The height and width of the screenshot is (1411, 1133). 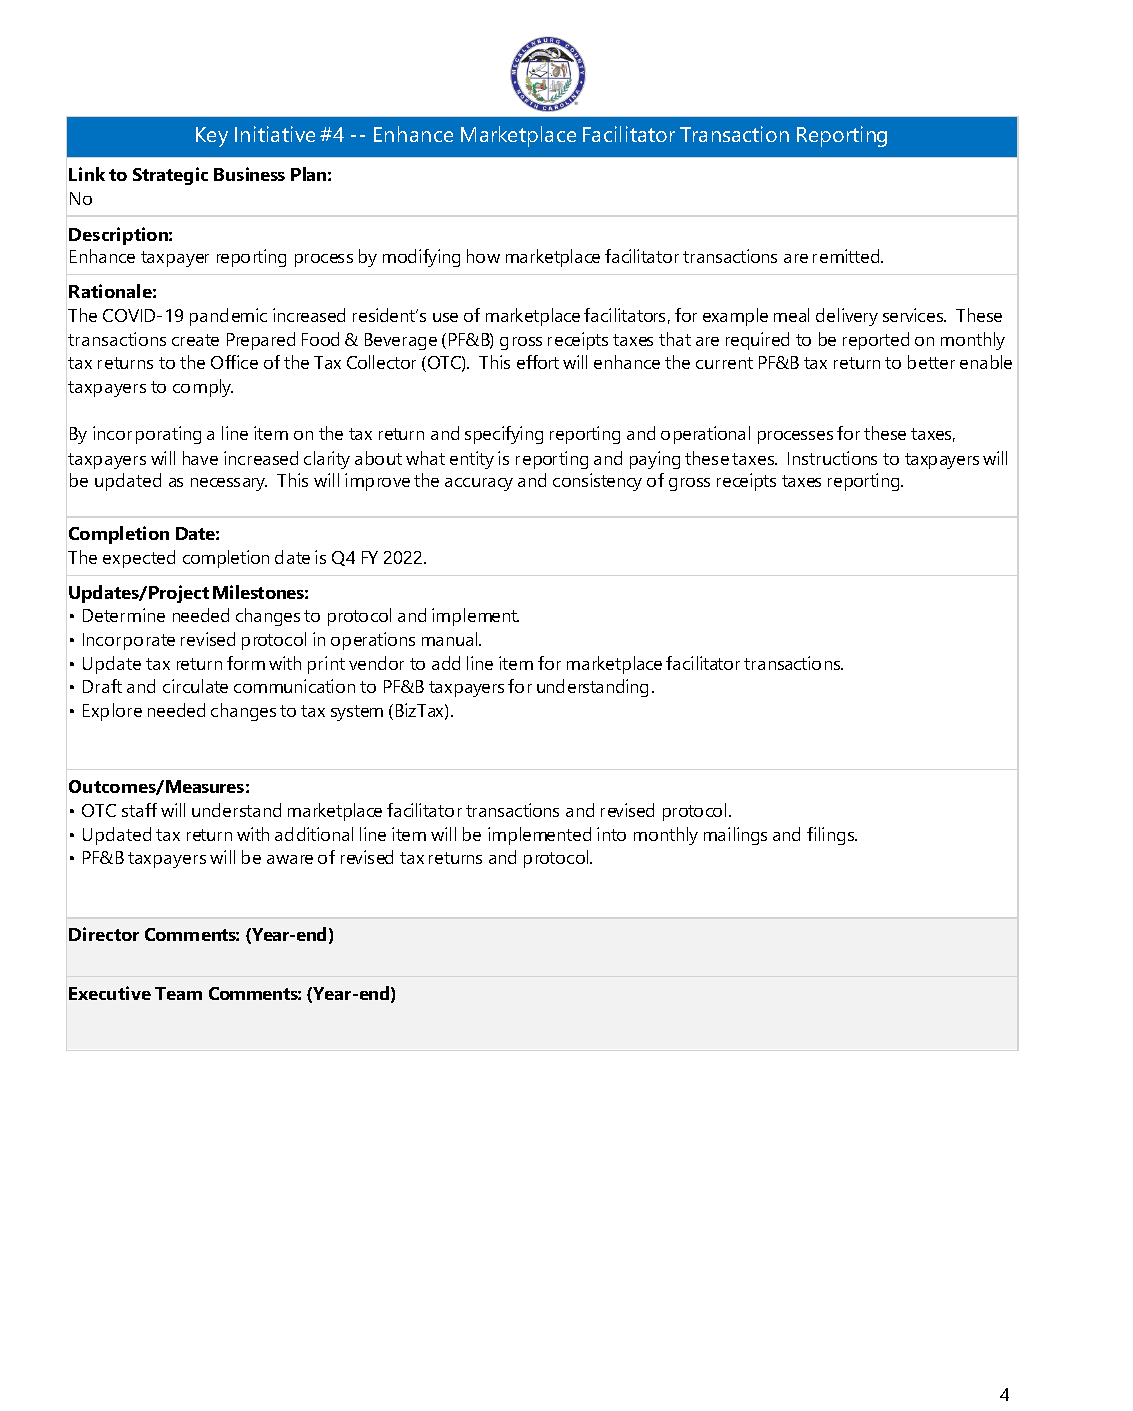 I want to click on Instructions, so click(x=832, y=458).
